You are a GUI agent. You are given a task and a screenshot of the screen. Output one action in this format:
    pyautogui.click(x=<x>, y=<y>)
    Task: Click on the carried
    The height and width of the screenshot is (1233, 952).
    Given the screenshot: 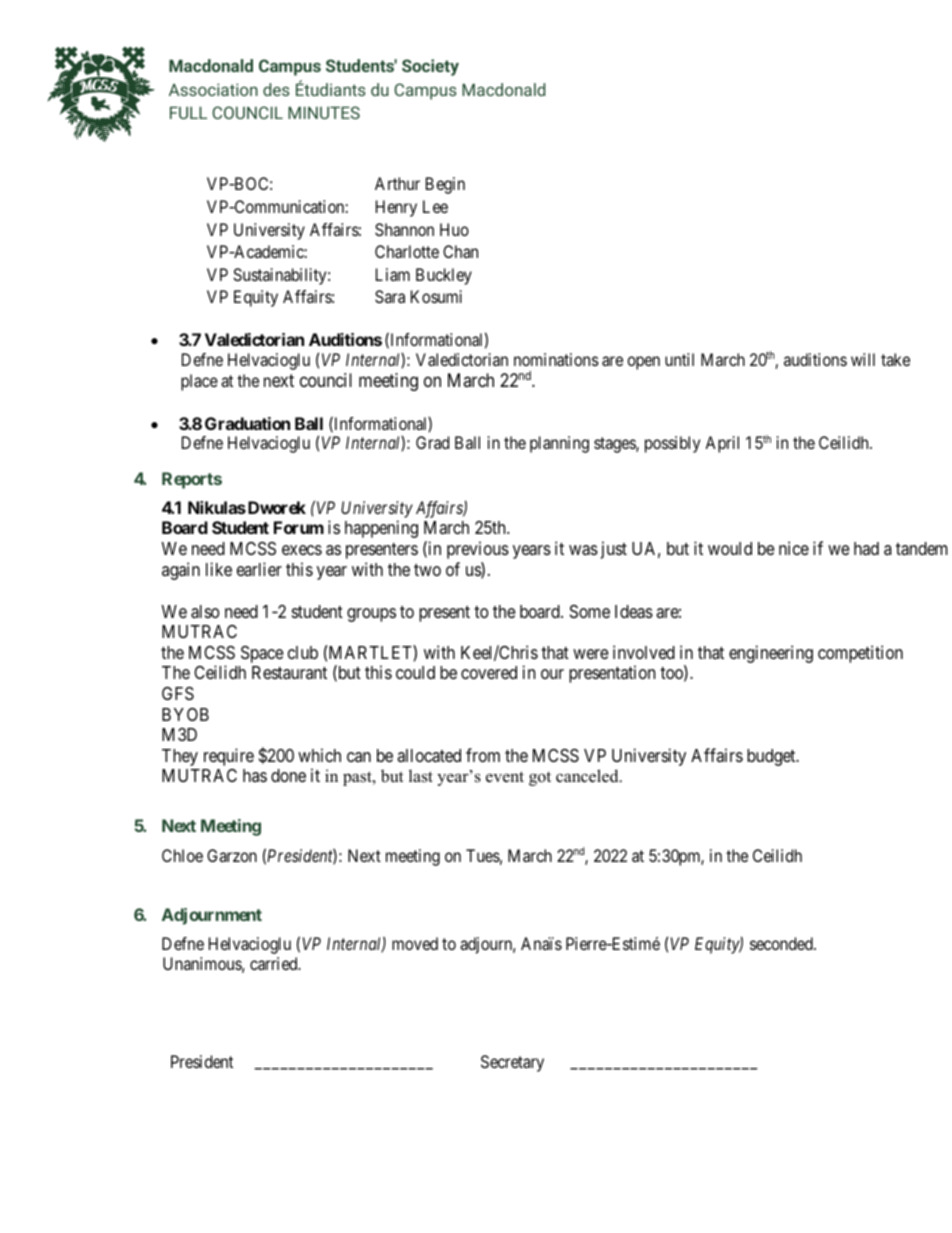 What is the action you would take?
    pyautogui.click(x=275, y=963)
